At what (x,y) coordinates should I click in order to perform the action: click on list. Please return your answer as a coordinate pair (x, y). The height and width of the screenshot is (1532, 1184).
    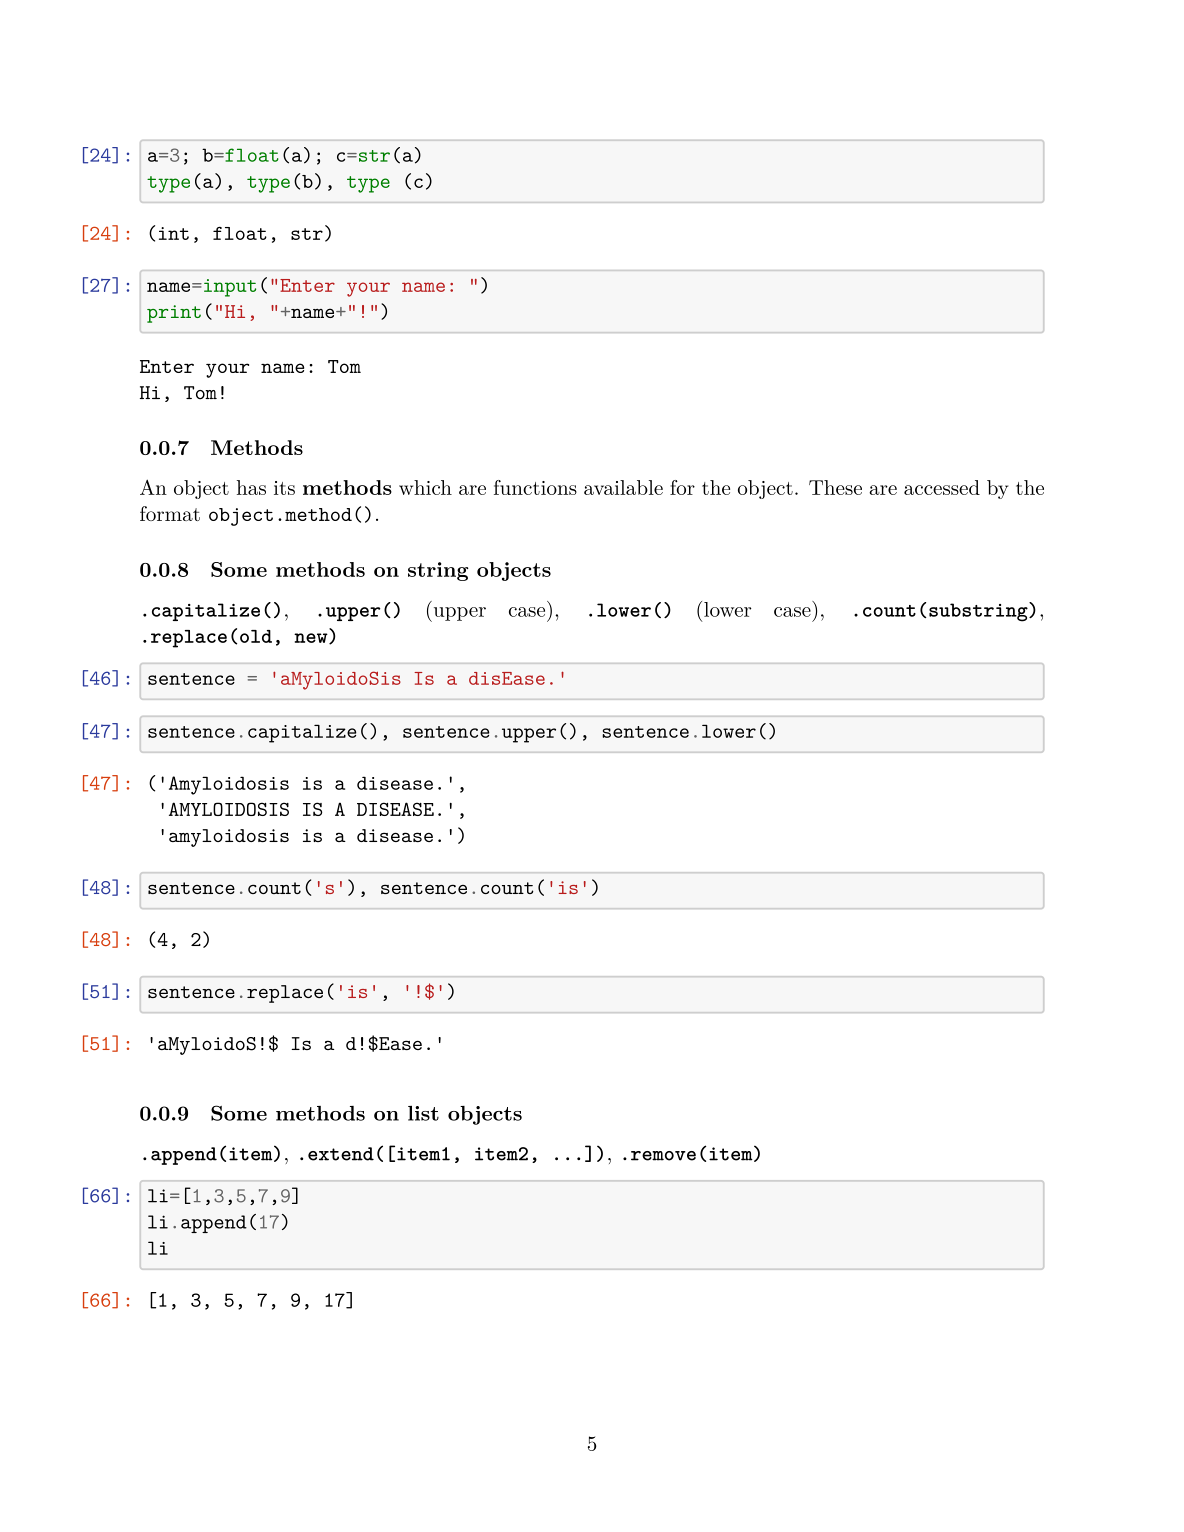
    Looking at the image, I should click on (423, 1113).
